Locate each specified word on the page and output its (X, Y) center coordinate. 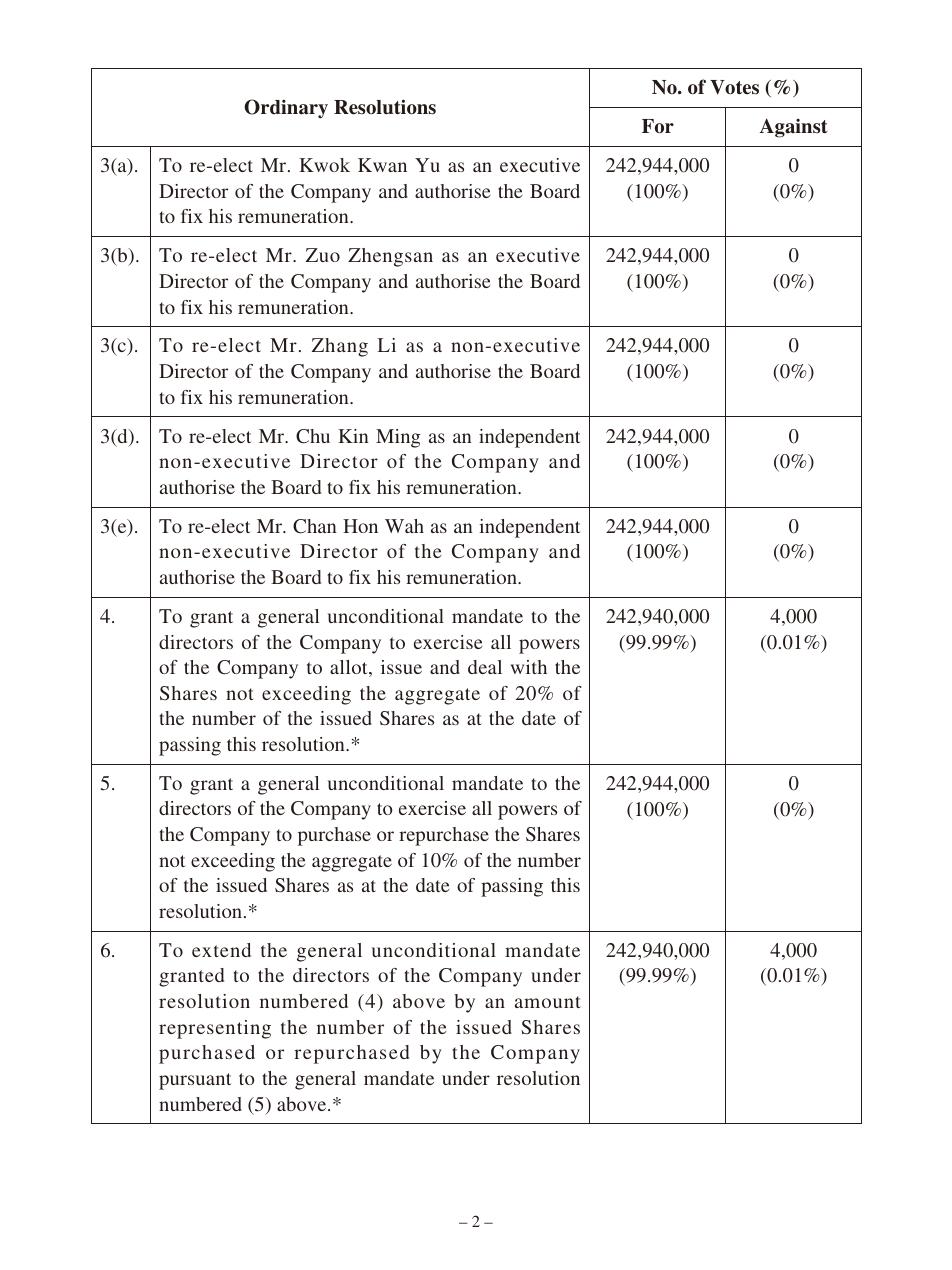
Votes (734, 87)
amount (548, 1002)
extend (221, 950)
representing (215, 1029)
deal (485, 667)
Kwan (382, 165)
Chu (313, 436)
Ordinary (286, 108)
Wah (404, 526)
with (529, 667)
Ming (398, 438)
